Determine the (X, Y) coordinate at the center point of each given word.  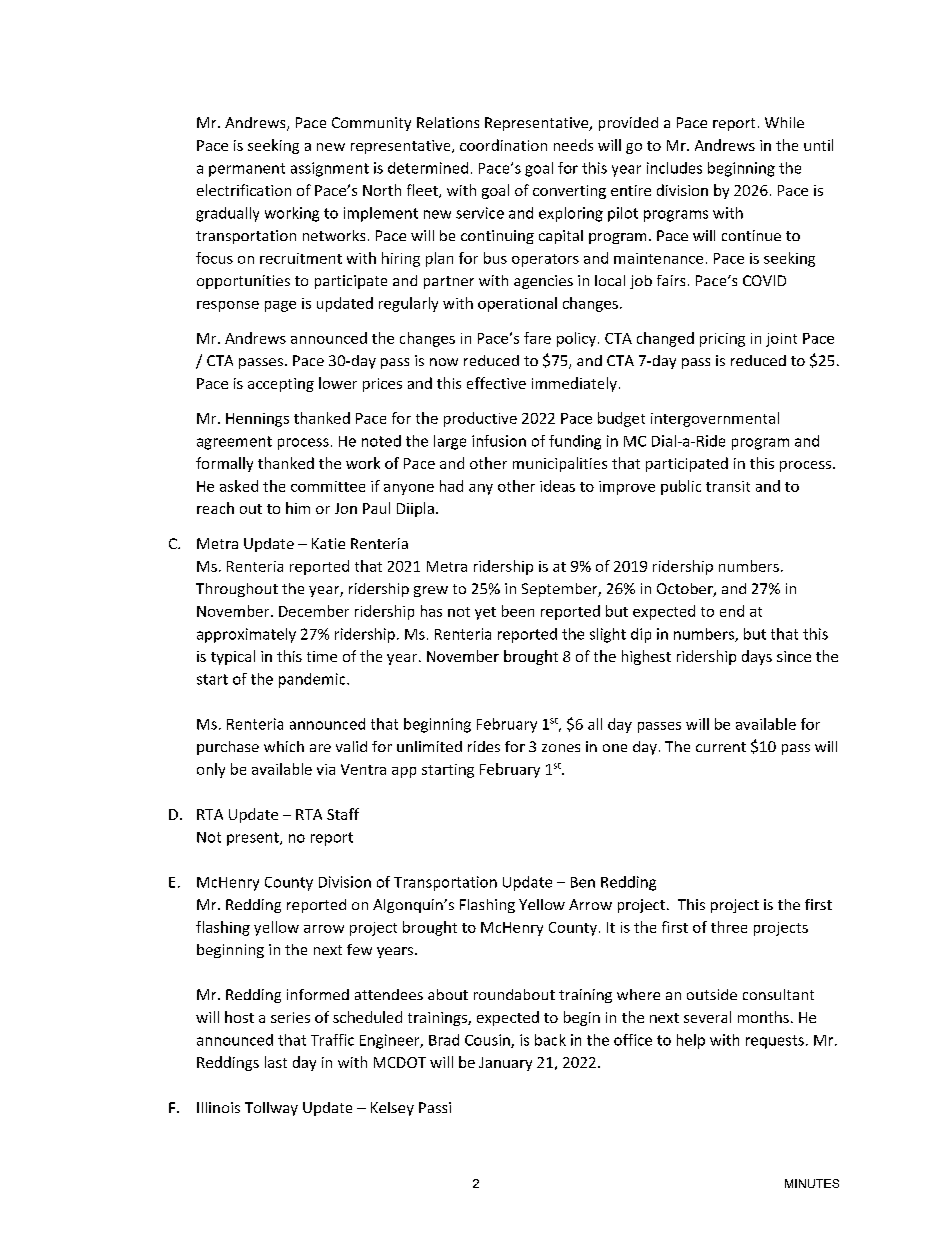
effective (496, 383)
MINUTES (812, 1183)
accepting (281, 385)
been (518, 611)
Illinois (218, 1107)
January (505, 1064)
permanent (247, 170)
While (784, 122)
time (322, 656)
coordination (503, 145)
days (757, 657)
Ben (583, 882)
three (729, 927)
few (359, 949)
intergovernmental (715, 419)
